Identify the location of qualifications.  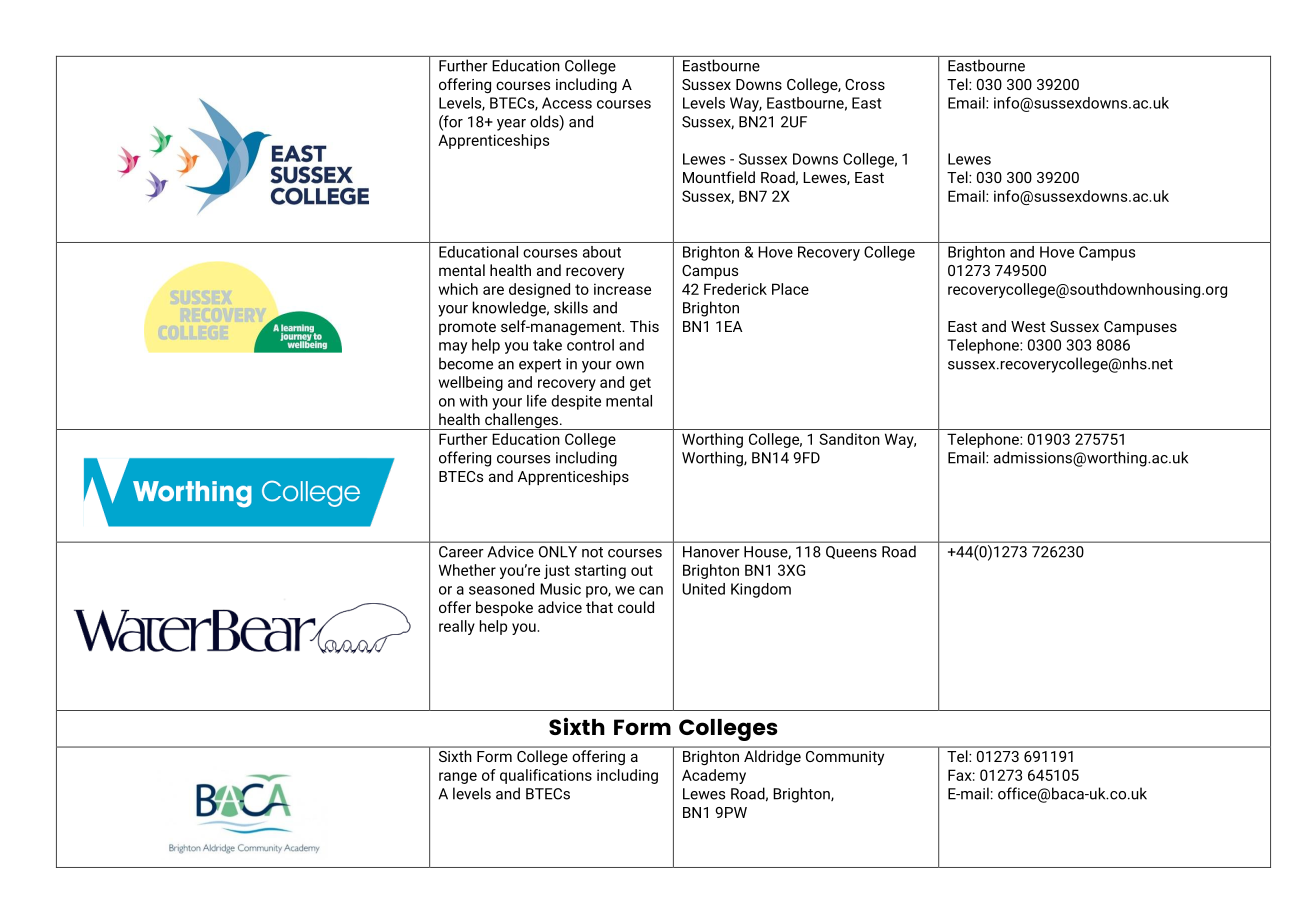
(546, 776).
